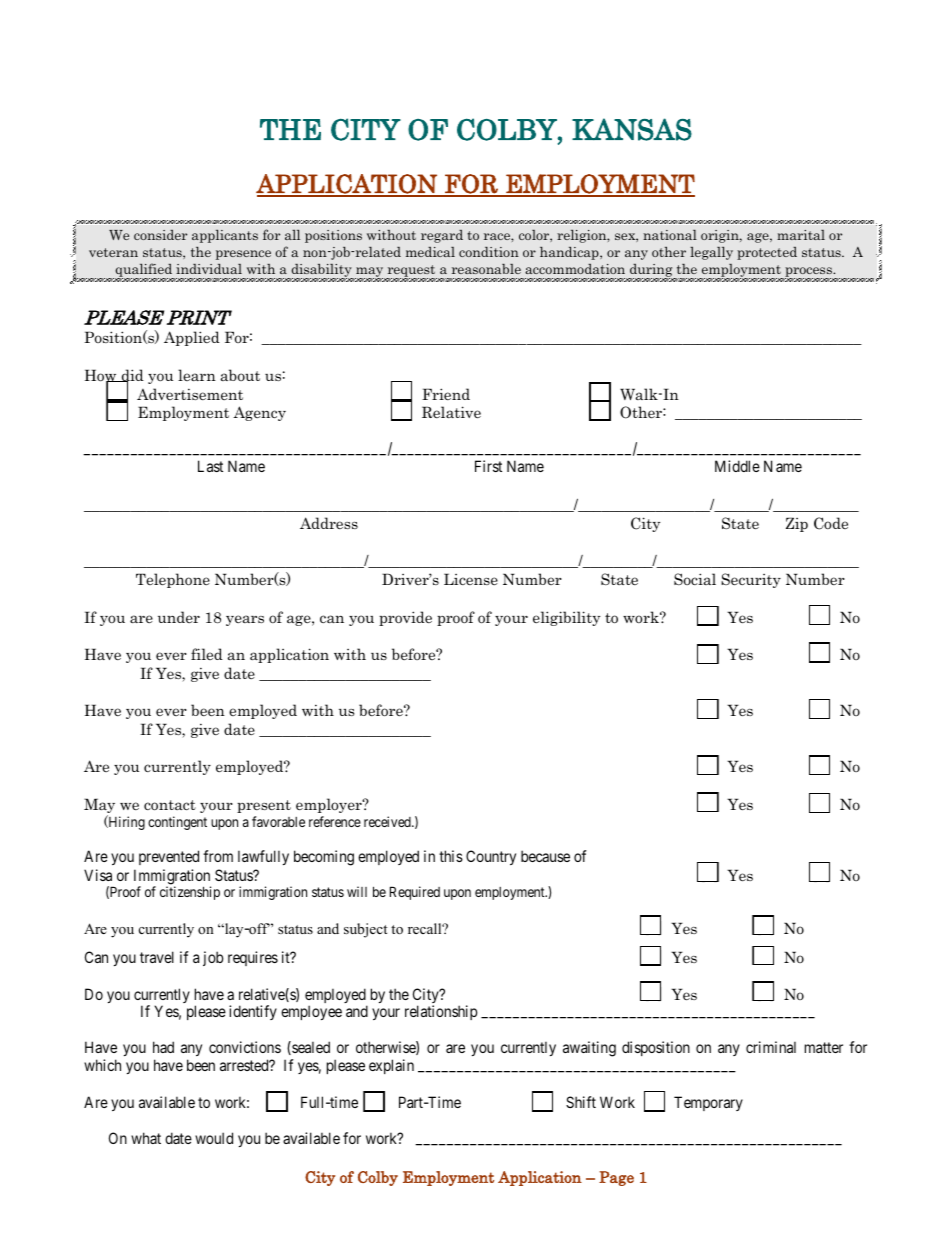  Describe the element at coordinates (160, 235) in the screenshot. I see `consider` at that location.
